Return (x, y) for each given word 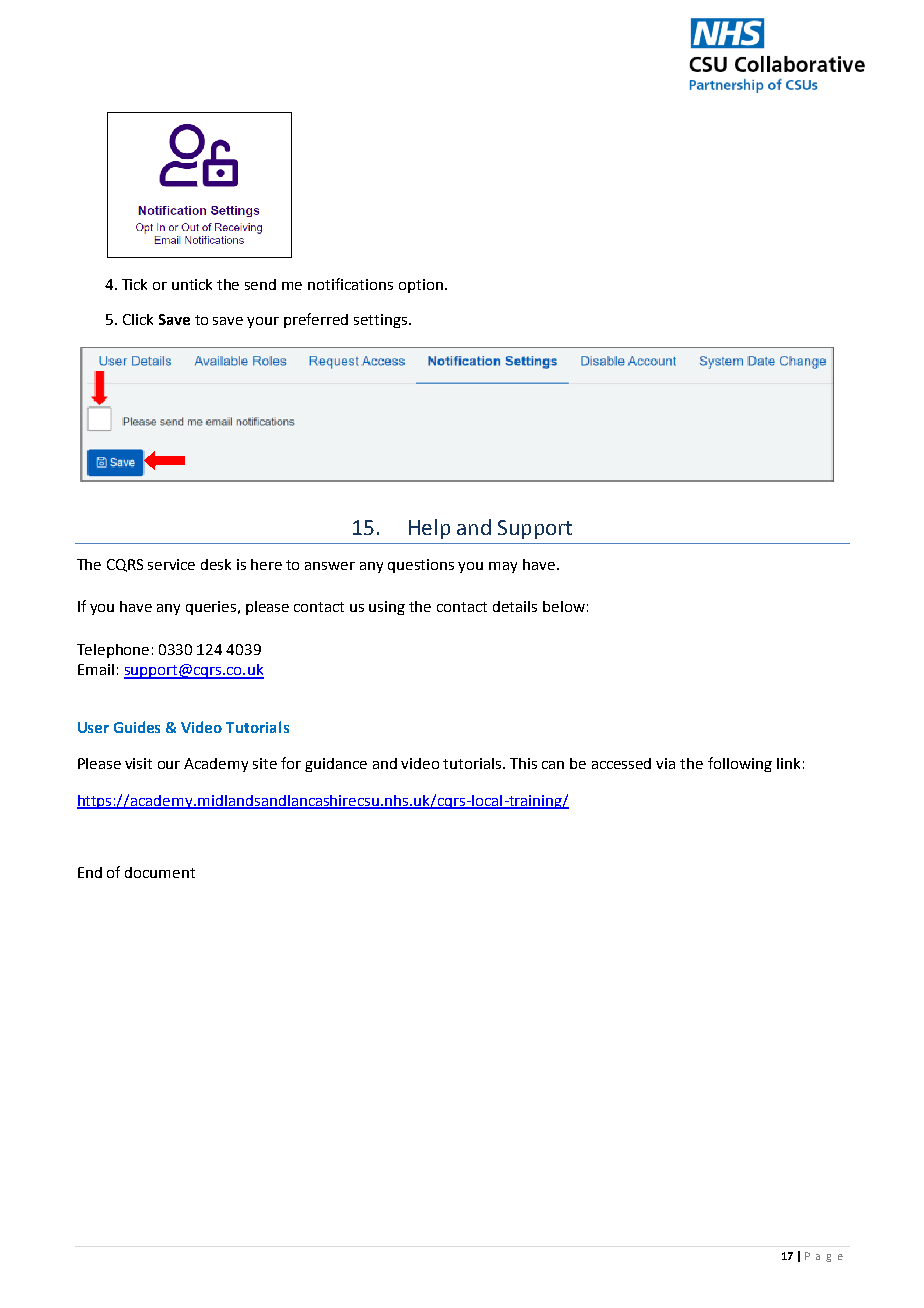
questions (421, 566)
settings (382, 321)
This (523, 763)
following (740, 764)
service (171, 564)
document (160, 872)
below (564, 606)
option (421, 286)
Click (138, 319)
